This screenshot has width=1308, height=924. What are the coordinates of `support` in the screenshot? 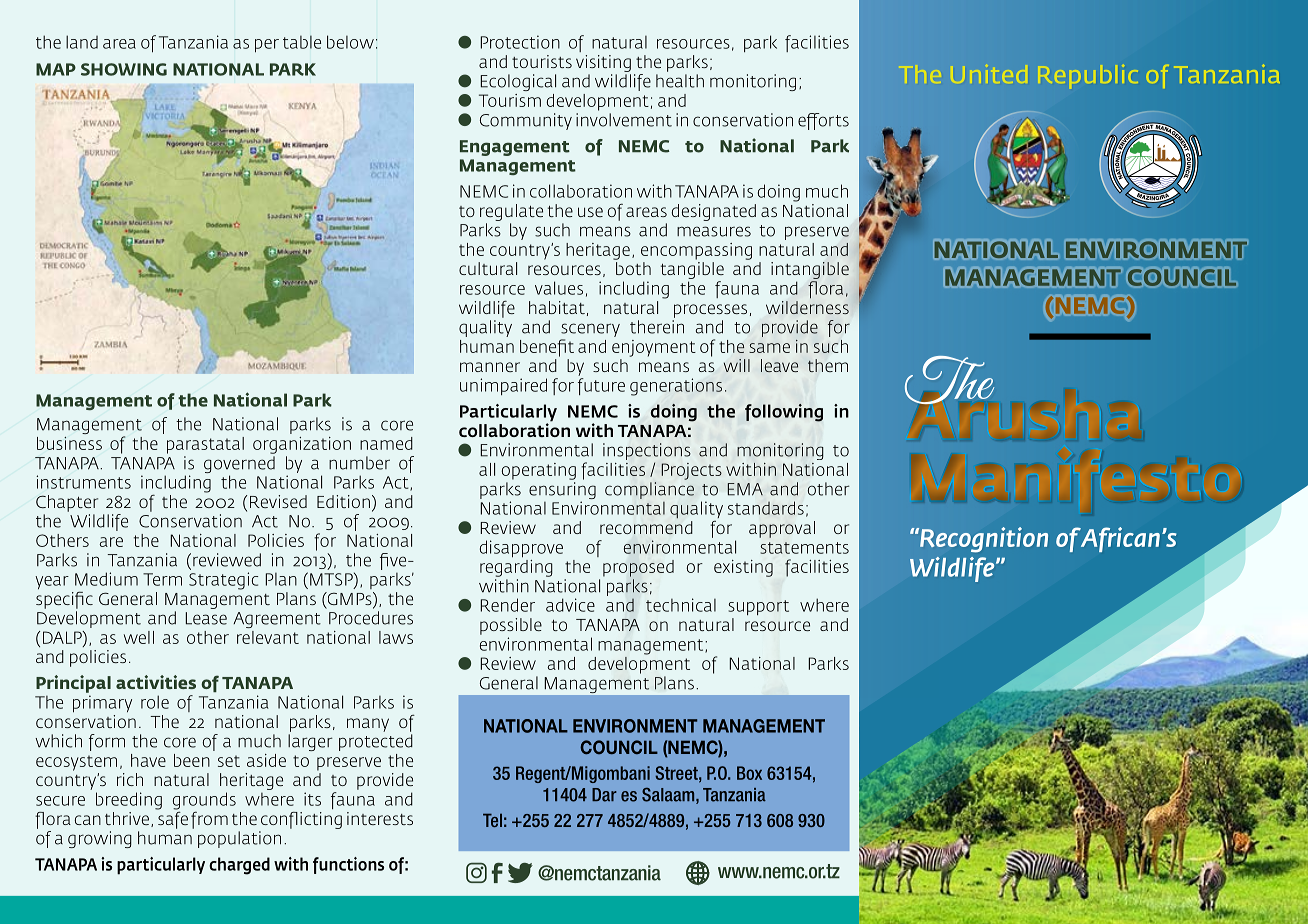 It's located at (759, 607).
